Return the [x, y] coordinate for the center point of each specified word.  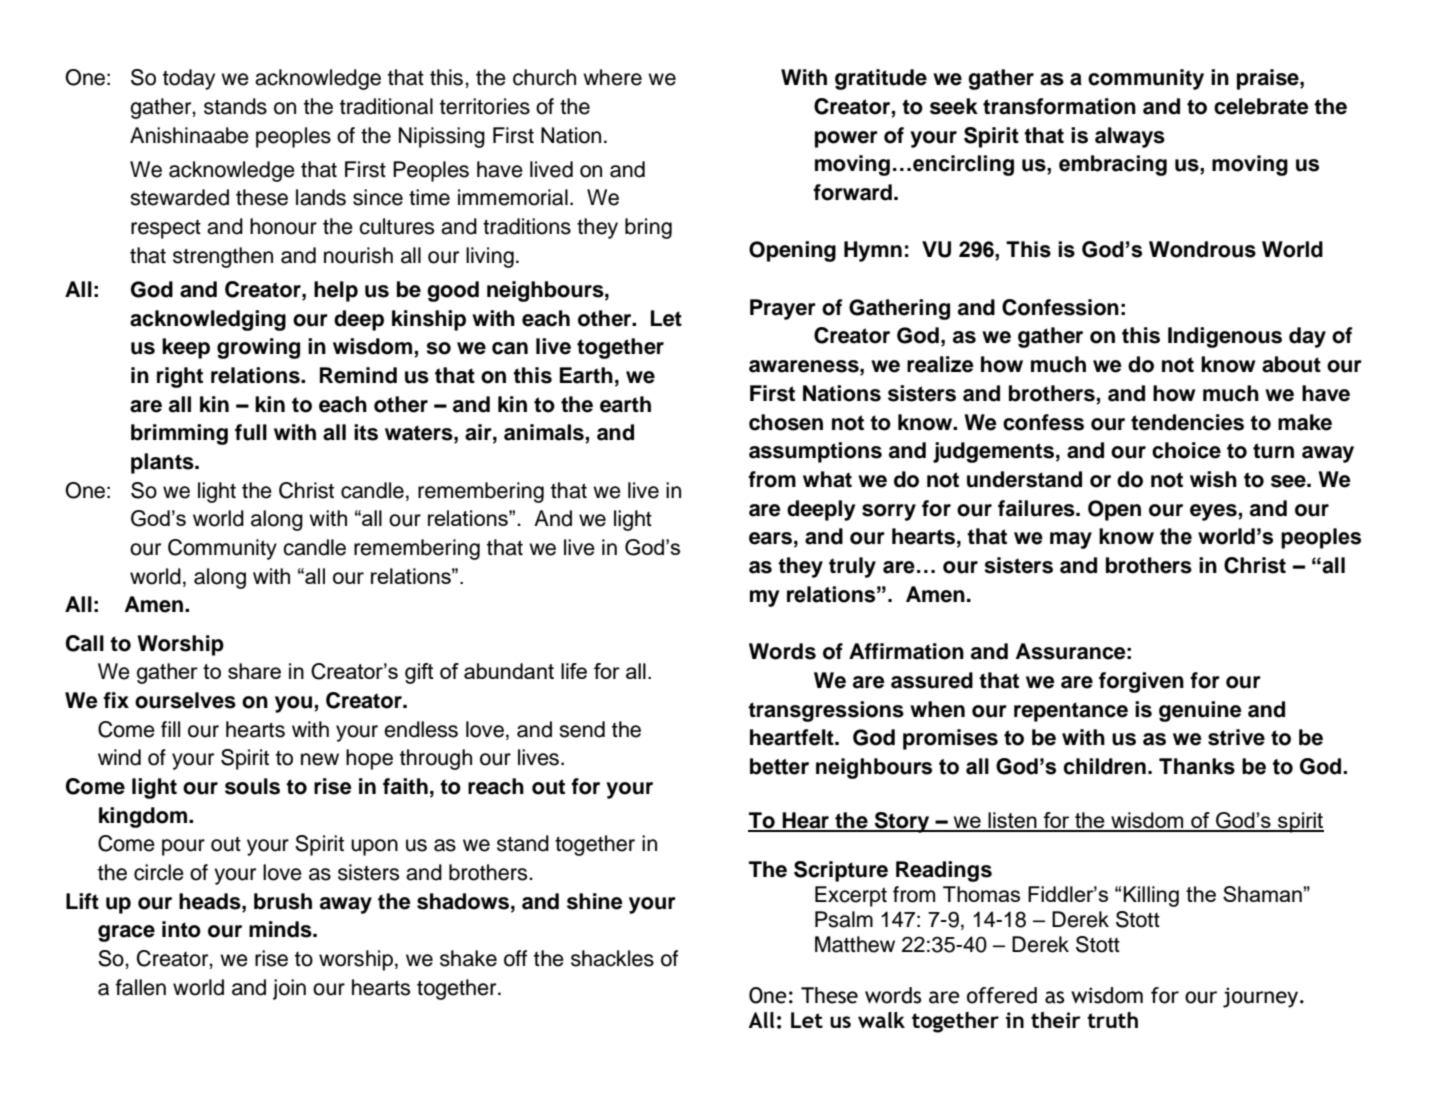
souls [252, 786]
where [612, 77]
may [1071, 540]
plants [163, 463]
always [1130, 137]
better [779, 766]
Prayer [783, 309]
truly [852, 567]
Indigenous [1225, 337]
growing [258, 348]
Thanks [1197, 766]
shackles [612, 958]
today [189, 79]
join [289, 989]
